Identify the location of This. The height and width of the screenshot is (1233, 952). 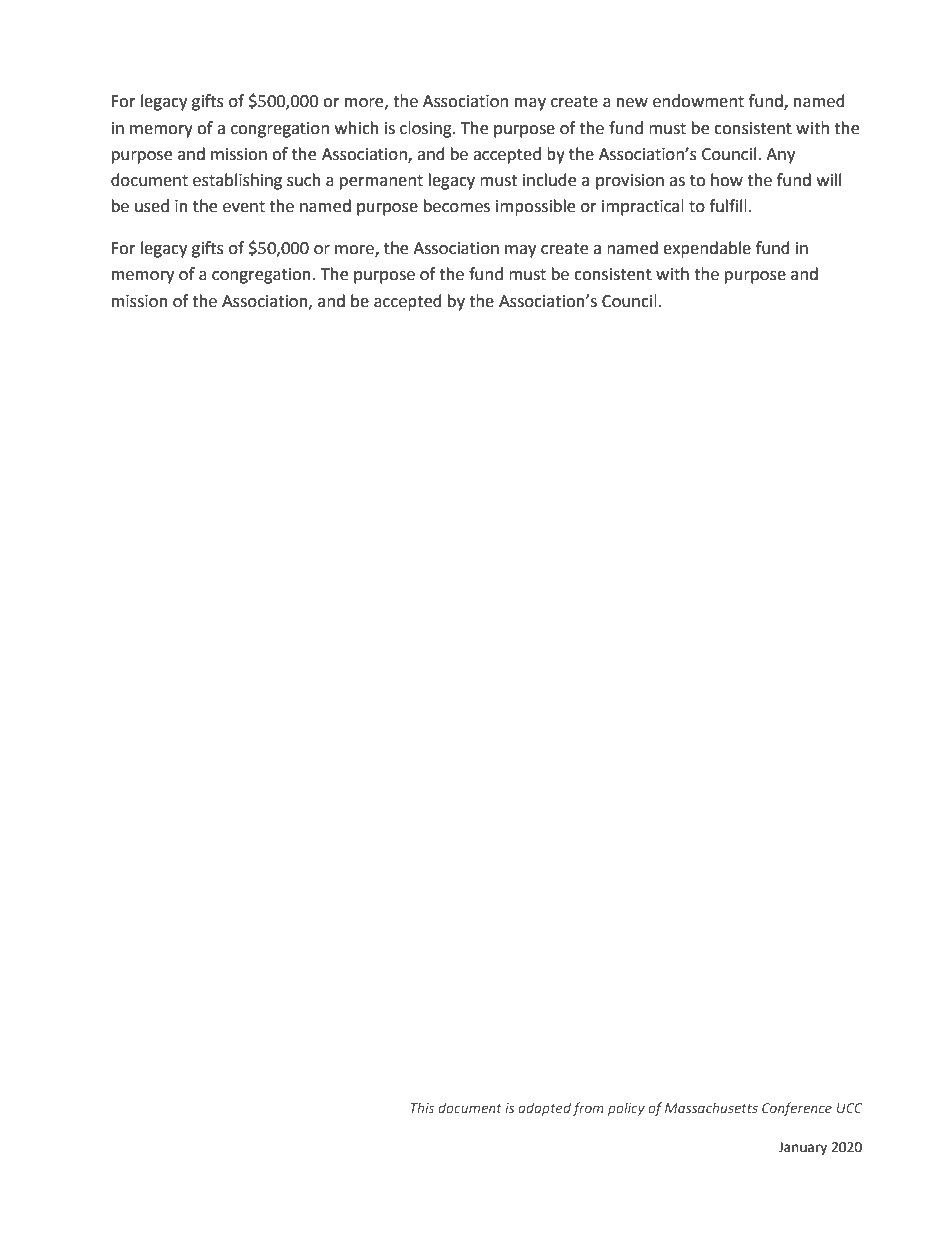
(422, 1107).
